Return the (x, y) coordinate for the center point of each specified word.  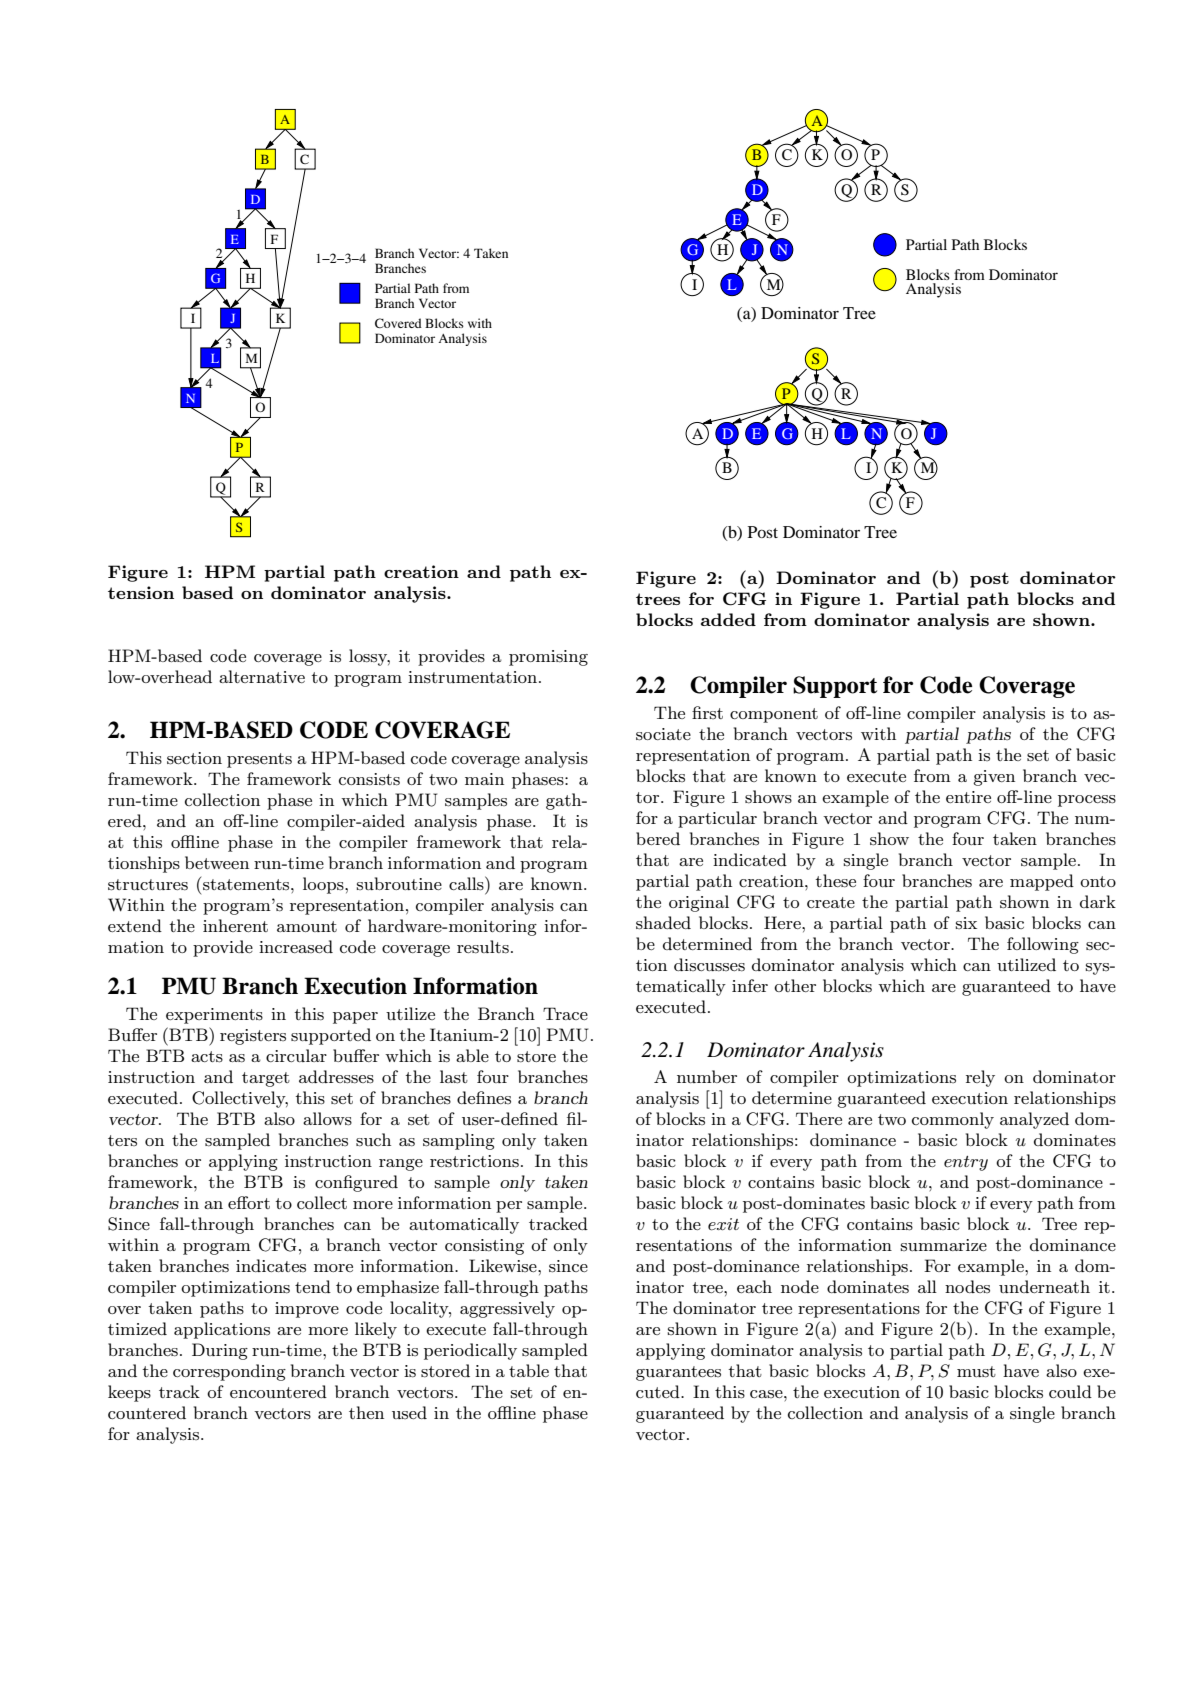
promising (548, 658)
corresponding (229, 1372)
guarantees (678, 1373)
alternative (262, 676)
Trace (565, 1013)
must (976, 1372)
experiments (214, 1016)
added (728, 619)
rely (980, 1078)
